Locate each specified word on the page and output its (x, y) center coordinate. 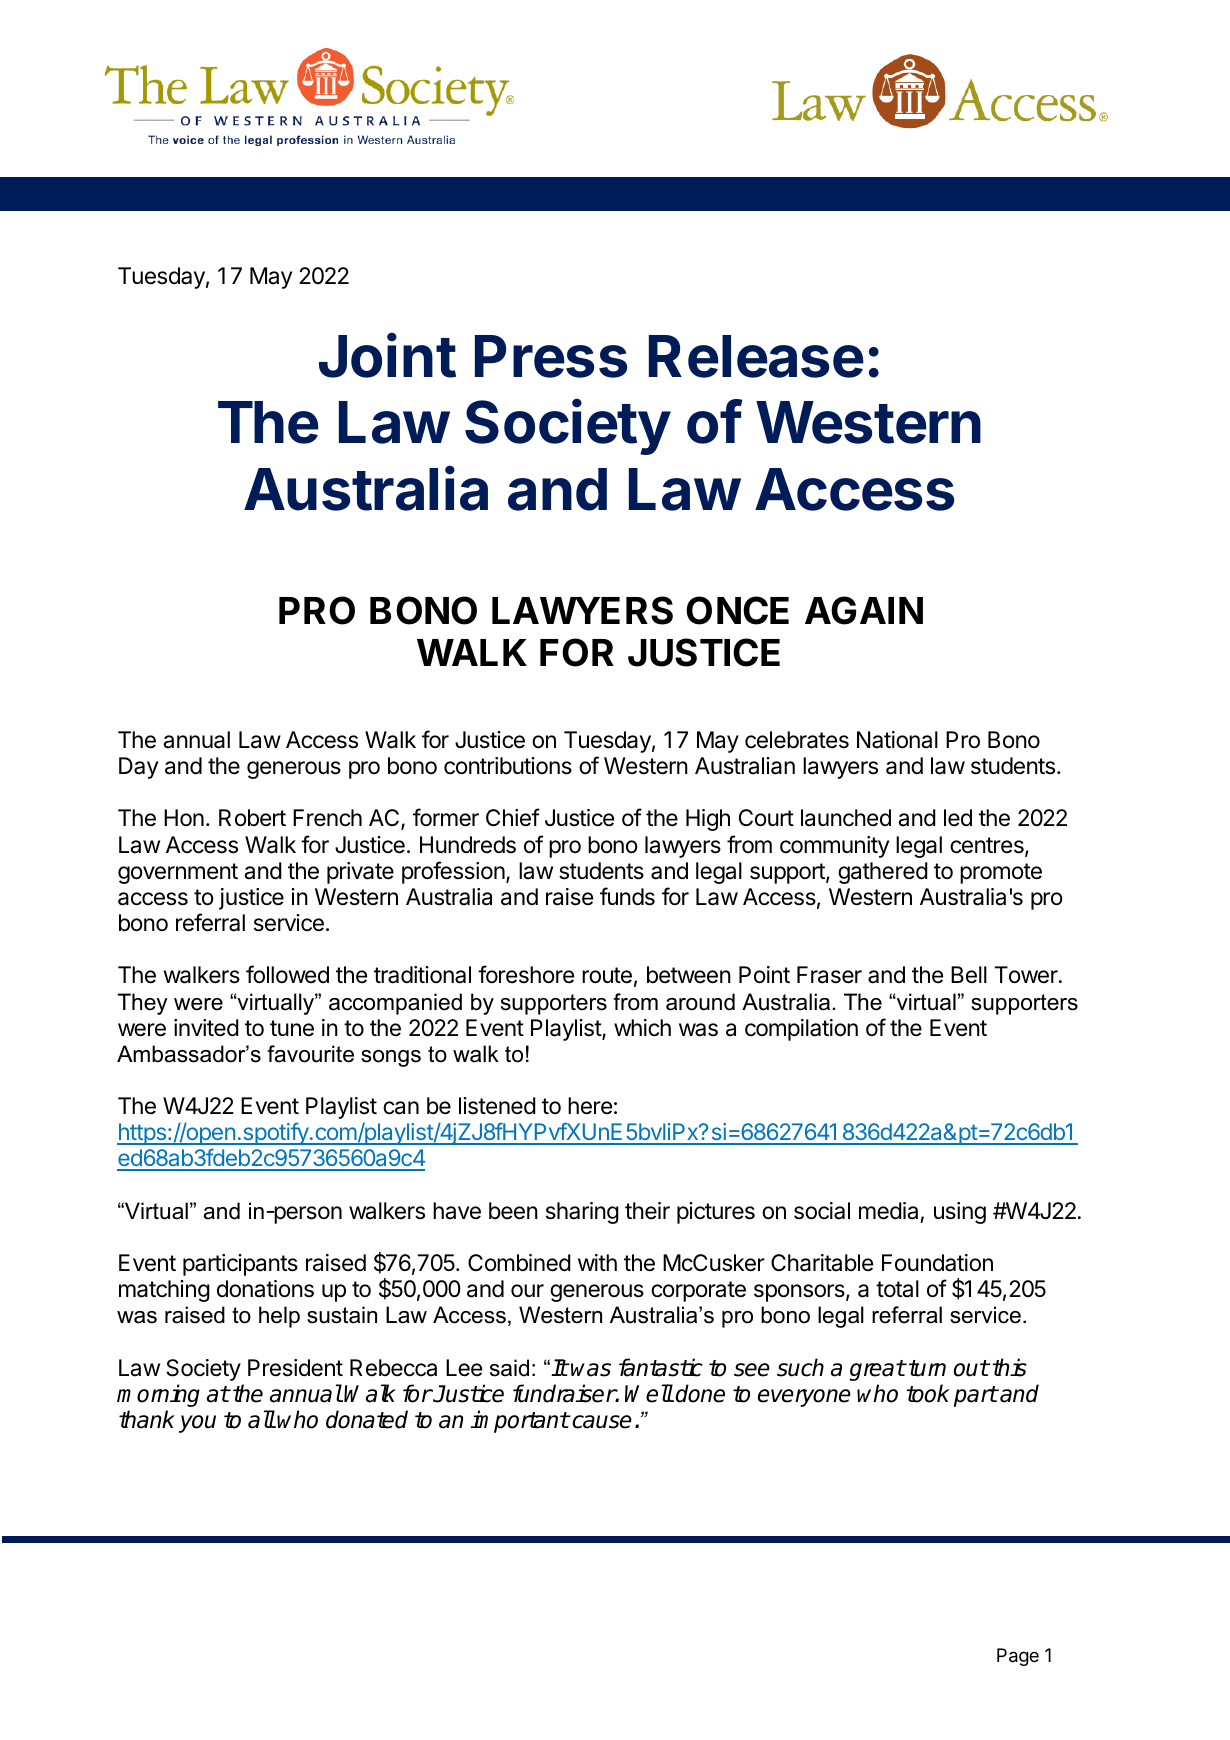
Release (756, 356)
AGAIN (864, 610)
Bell (969, 975)
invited (206, 1028)
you (197, 1424)
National (897, 740)
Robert (252, 818)
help (279, 1317)
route (607, 975)
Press (551, 356)
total (897, 1289)
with (597, 1262)
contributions (508, 766)
